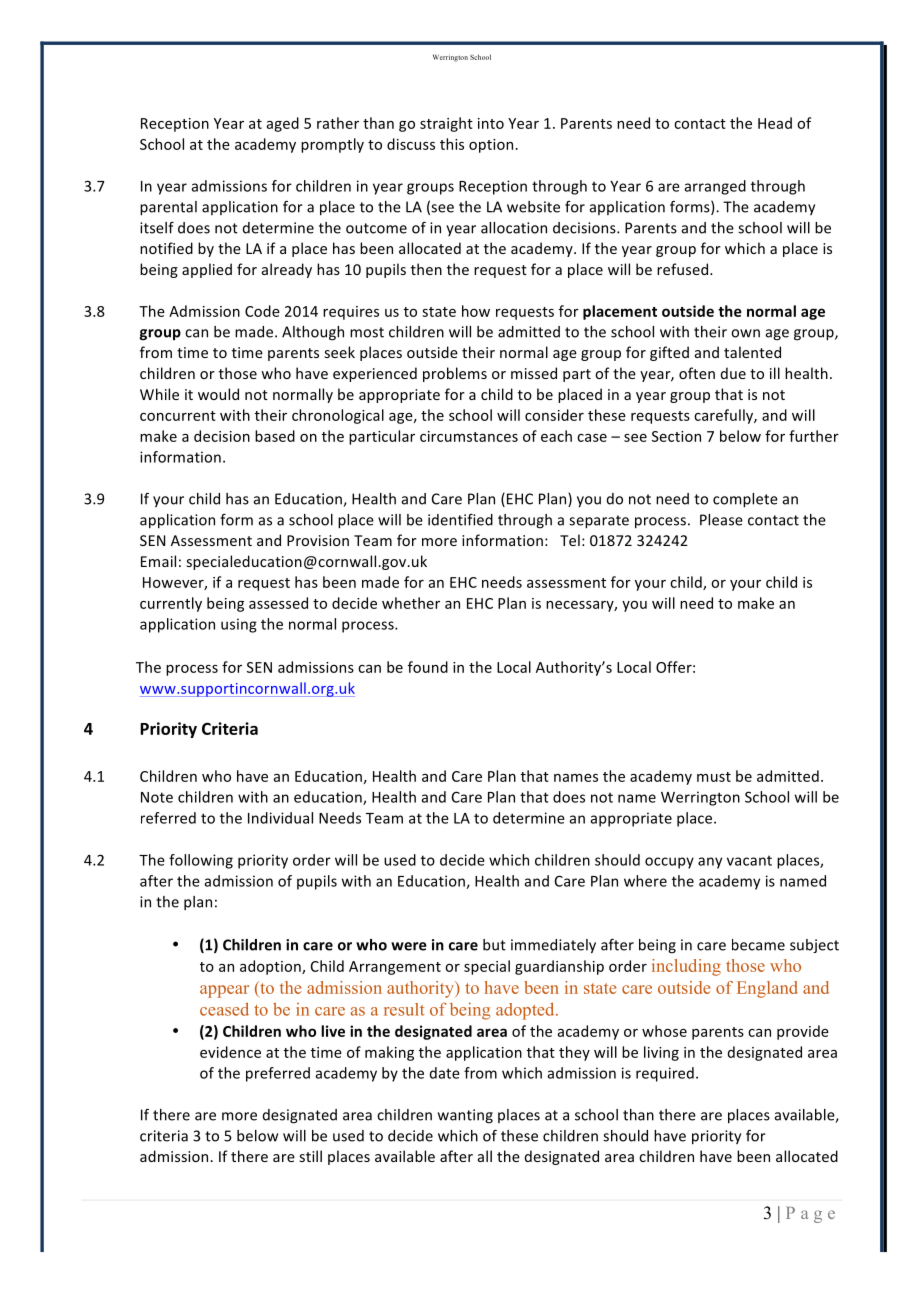  What do you see at coordinates (745, 500) in the page?
I see `complete` at bounding box center [745, 500].
